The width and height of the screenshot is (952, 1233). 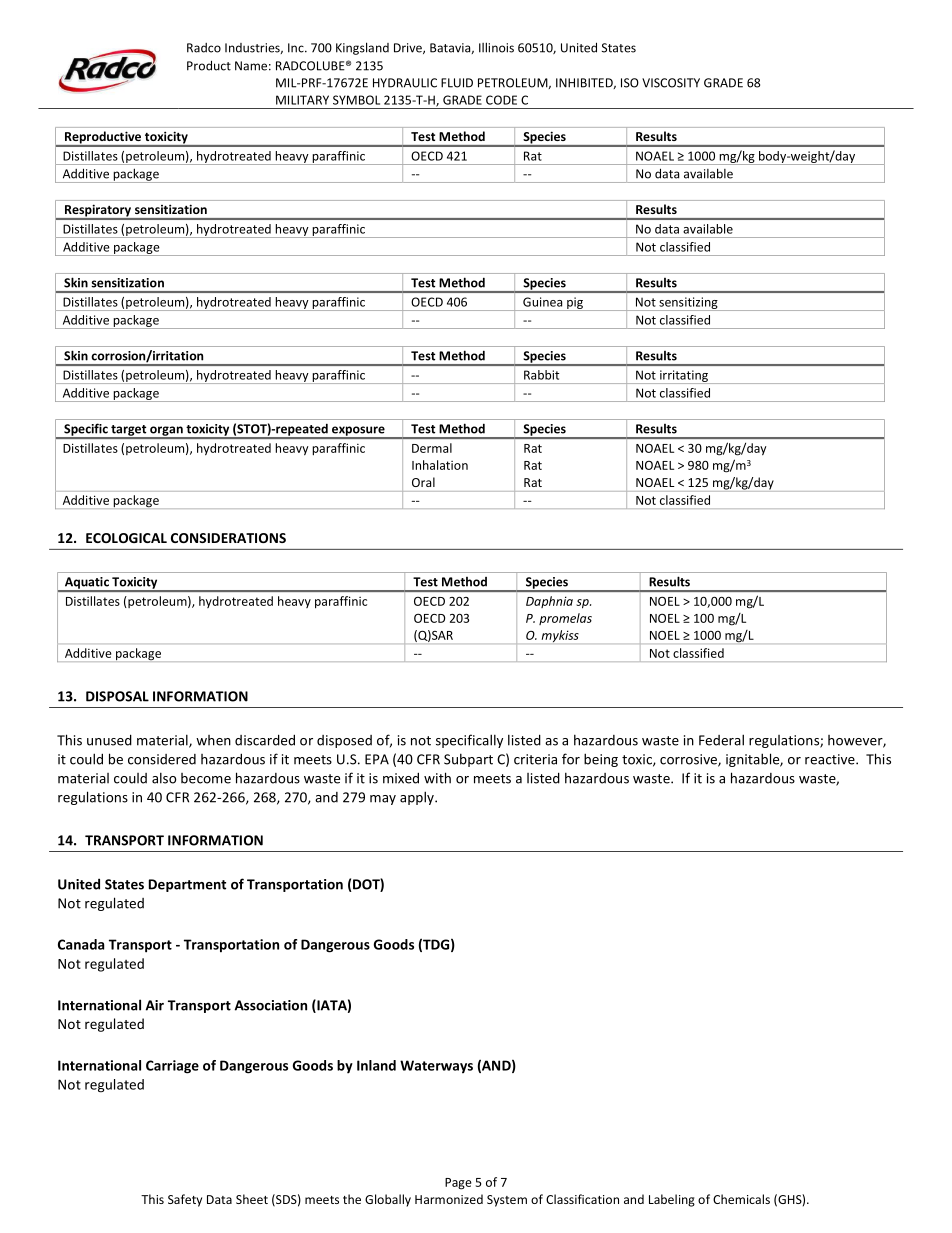 I want to click on Respiratory, so click(x=98, y=212).
